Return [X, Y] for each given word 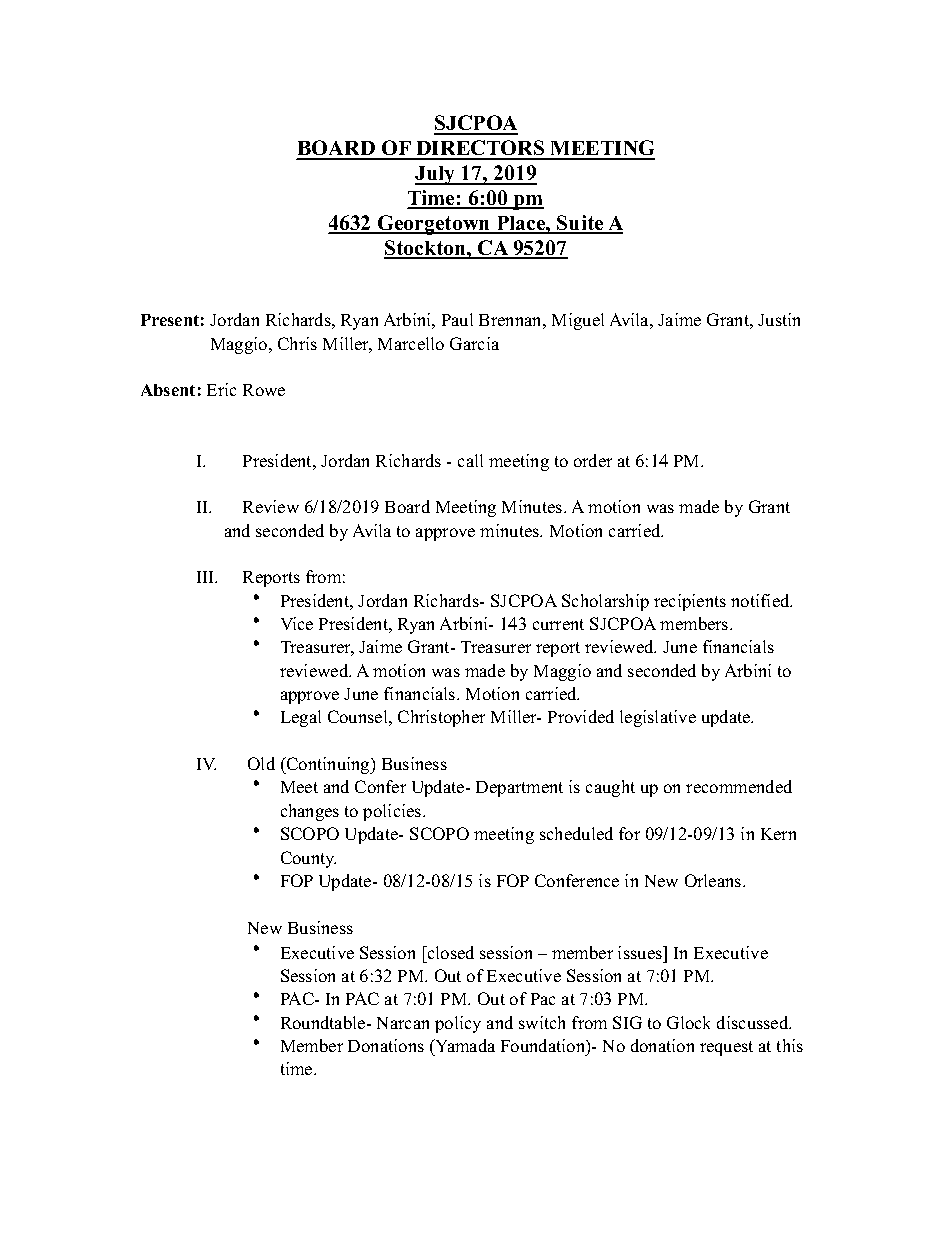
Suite [580, 224]
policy [458, 1024]
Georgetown [434, 225]
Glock [688, 1022]
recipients [690, 602]
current [558, 624]
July [436, 175]
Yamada [464, 1045]
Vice [297, 623]
